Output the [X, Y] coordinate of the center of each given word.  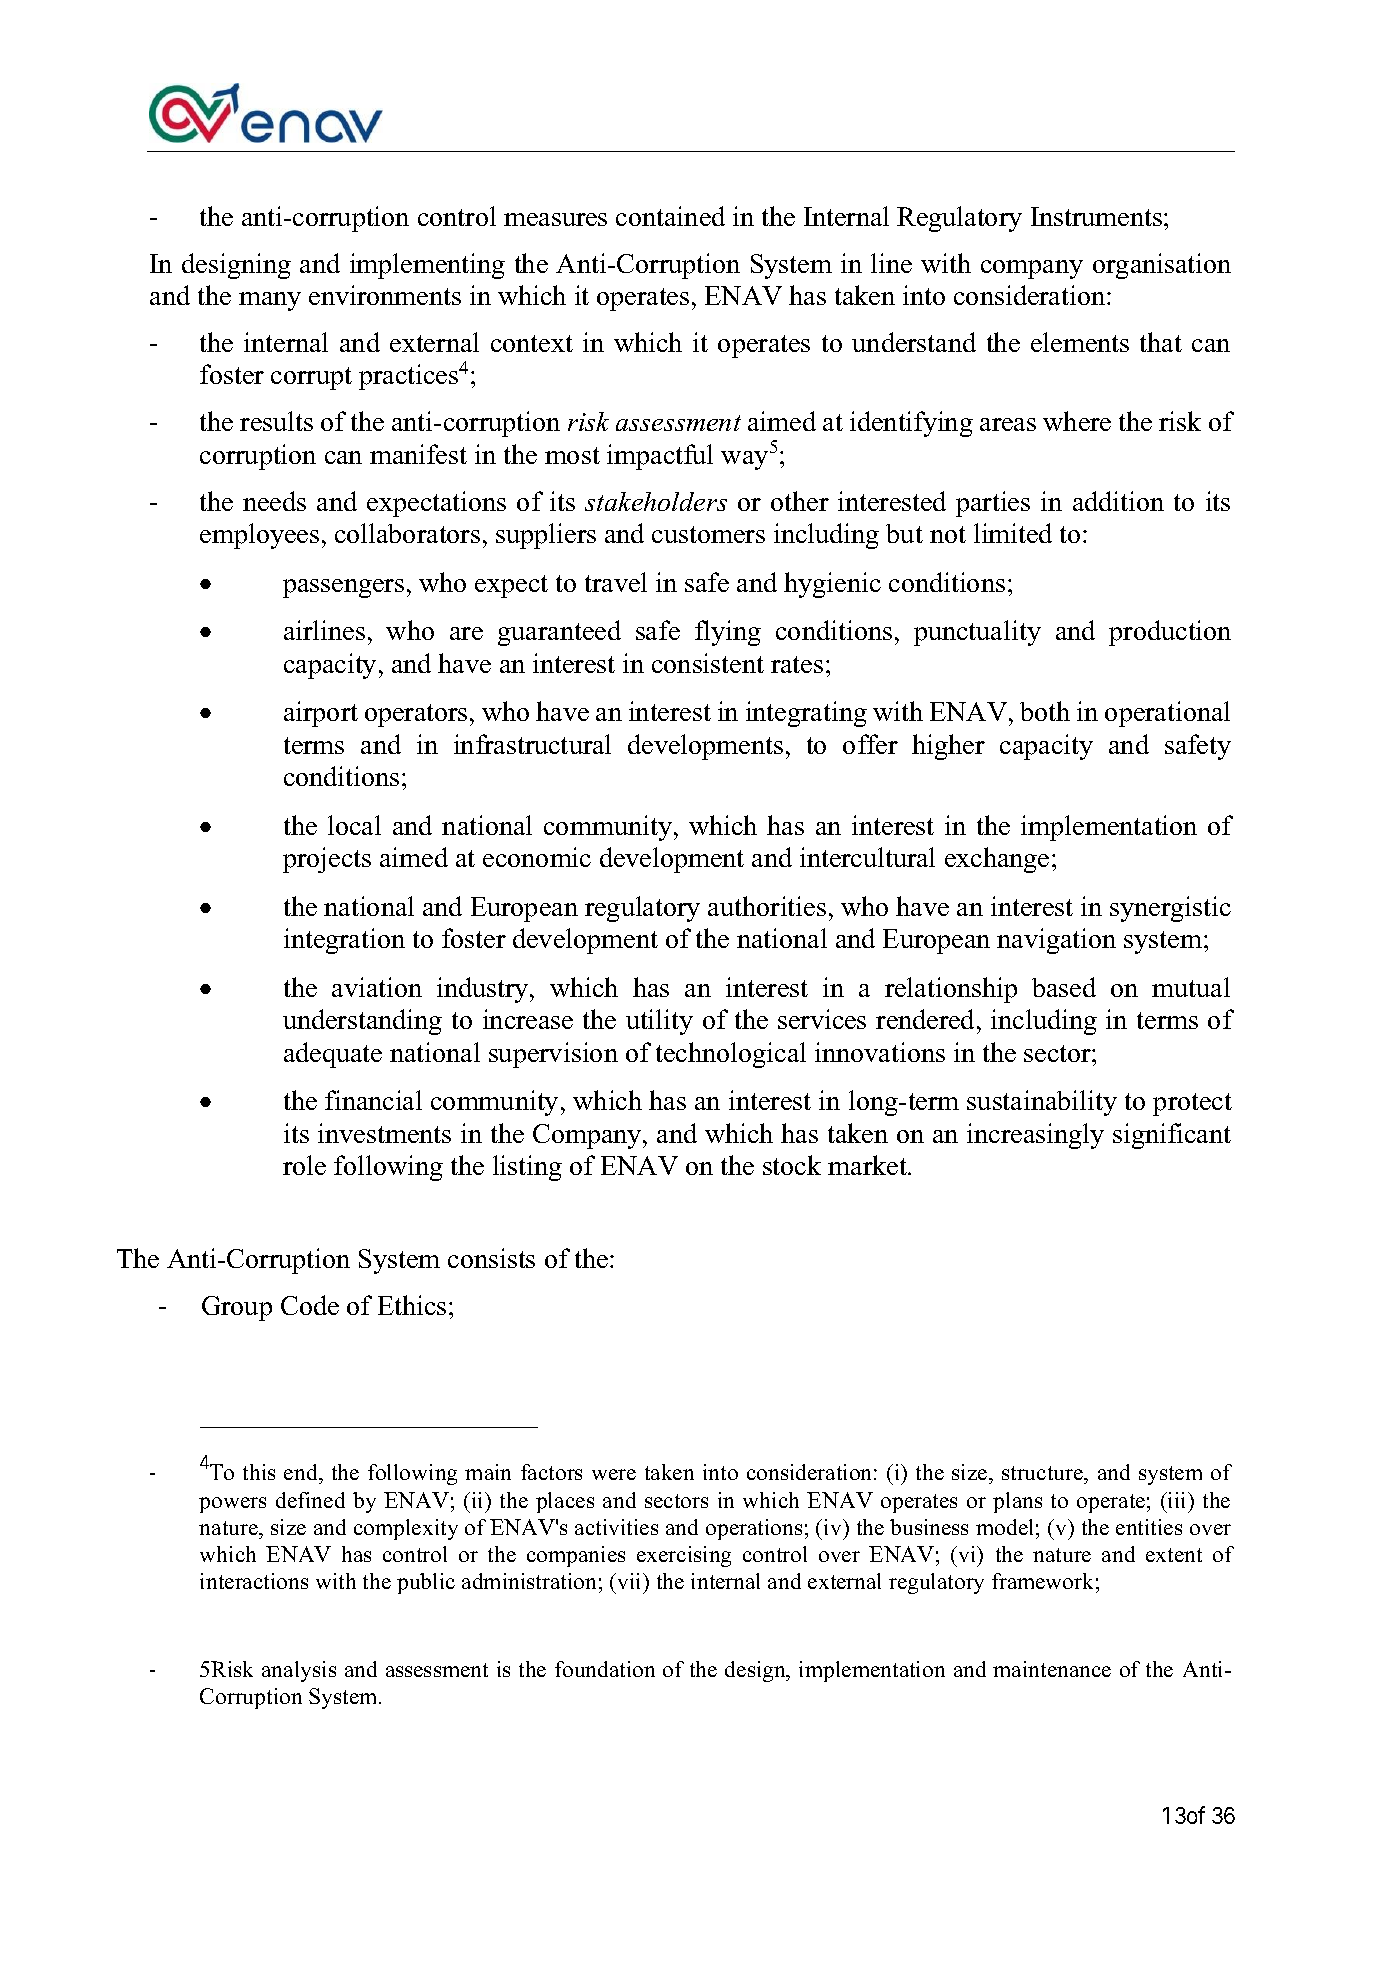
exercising [684, 1556]
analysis [299, 1671]
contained [670, 216]
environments [385, 295]
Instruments [1096, 216]
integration [344, 941]
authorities [767, 906]
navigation [1056, 941]
